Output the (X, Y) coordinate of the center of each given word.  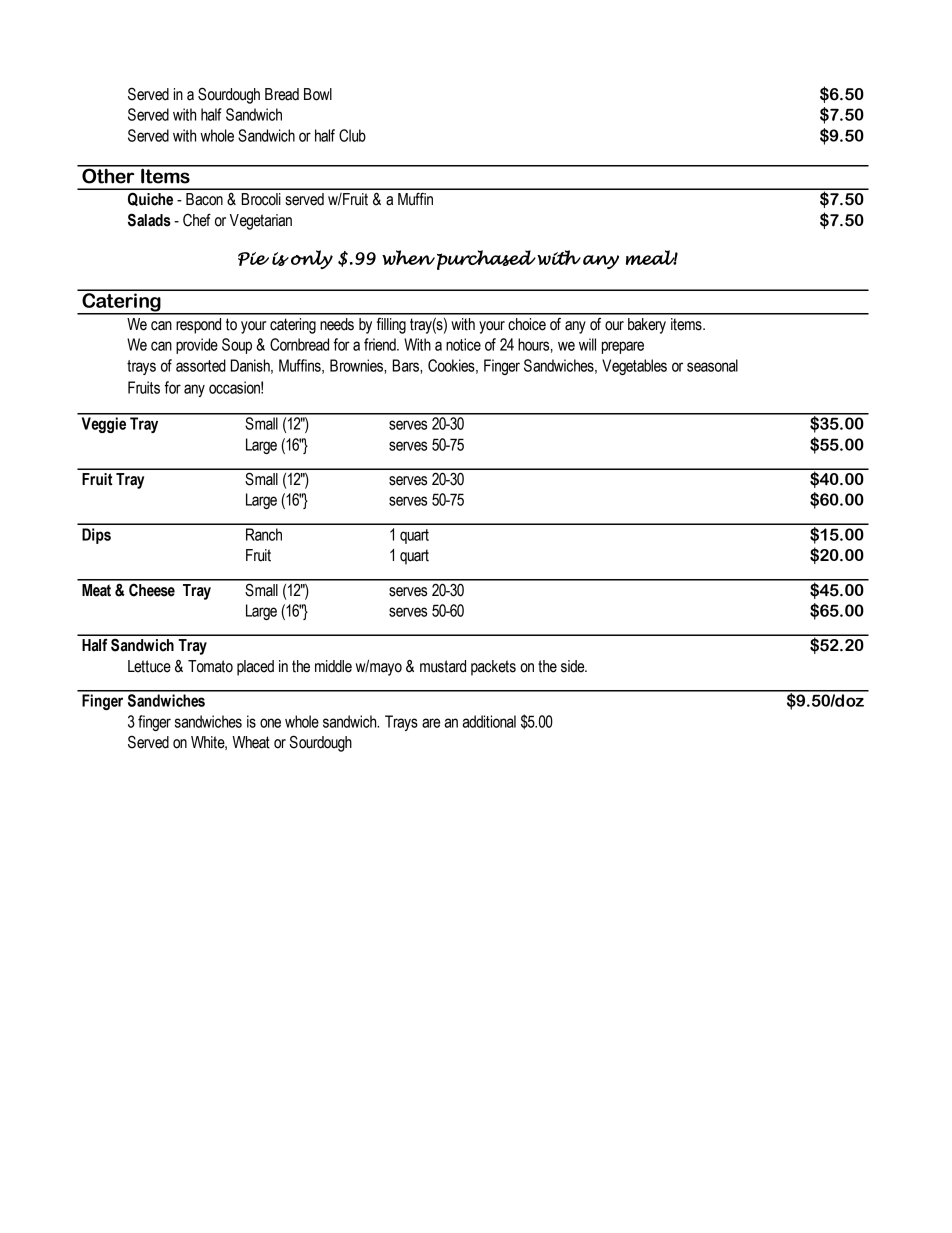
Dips (96, 536)
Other (108, 175)
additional (489, 721)
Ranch (264, 534)
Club (352, 135)
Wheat (251, 742)
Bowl (318, 94)
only (312, 259)
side (574, 666)
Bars (407, 365)
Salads (149, 220)
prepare (623, 347)
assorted (201, 365)
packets (493, 668)
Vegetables (634, 367)
